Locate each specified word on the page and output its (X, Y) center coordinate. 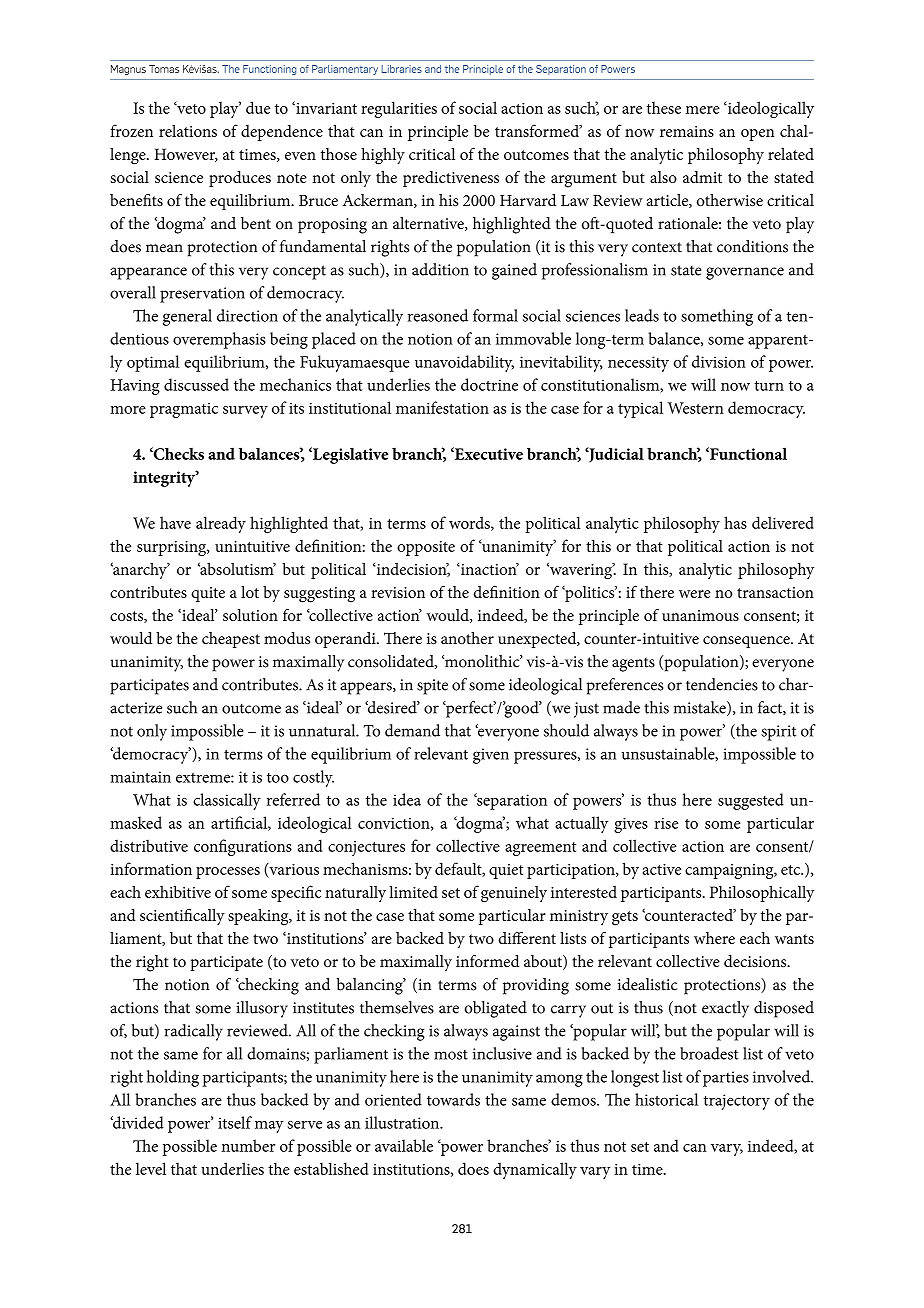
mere (703, 110)
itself (235, 1122)
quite (208, 594)
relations (188, 131)
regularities (399, 109)
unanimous (700, 615)
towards (453, 1099)
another (467, 638)
